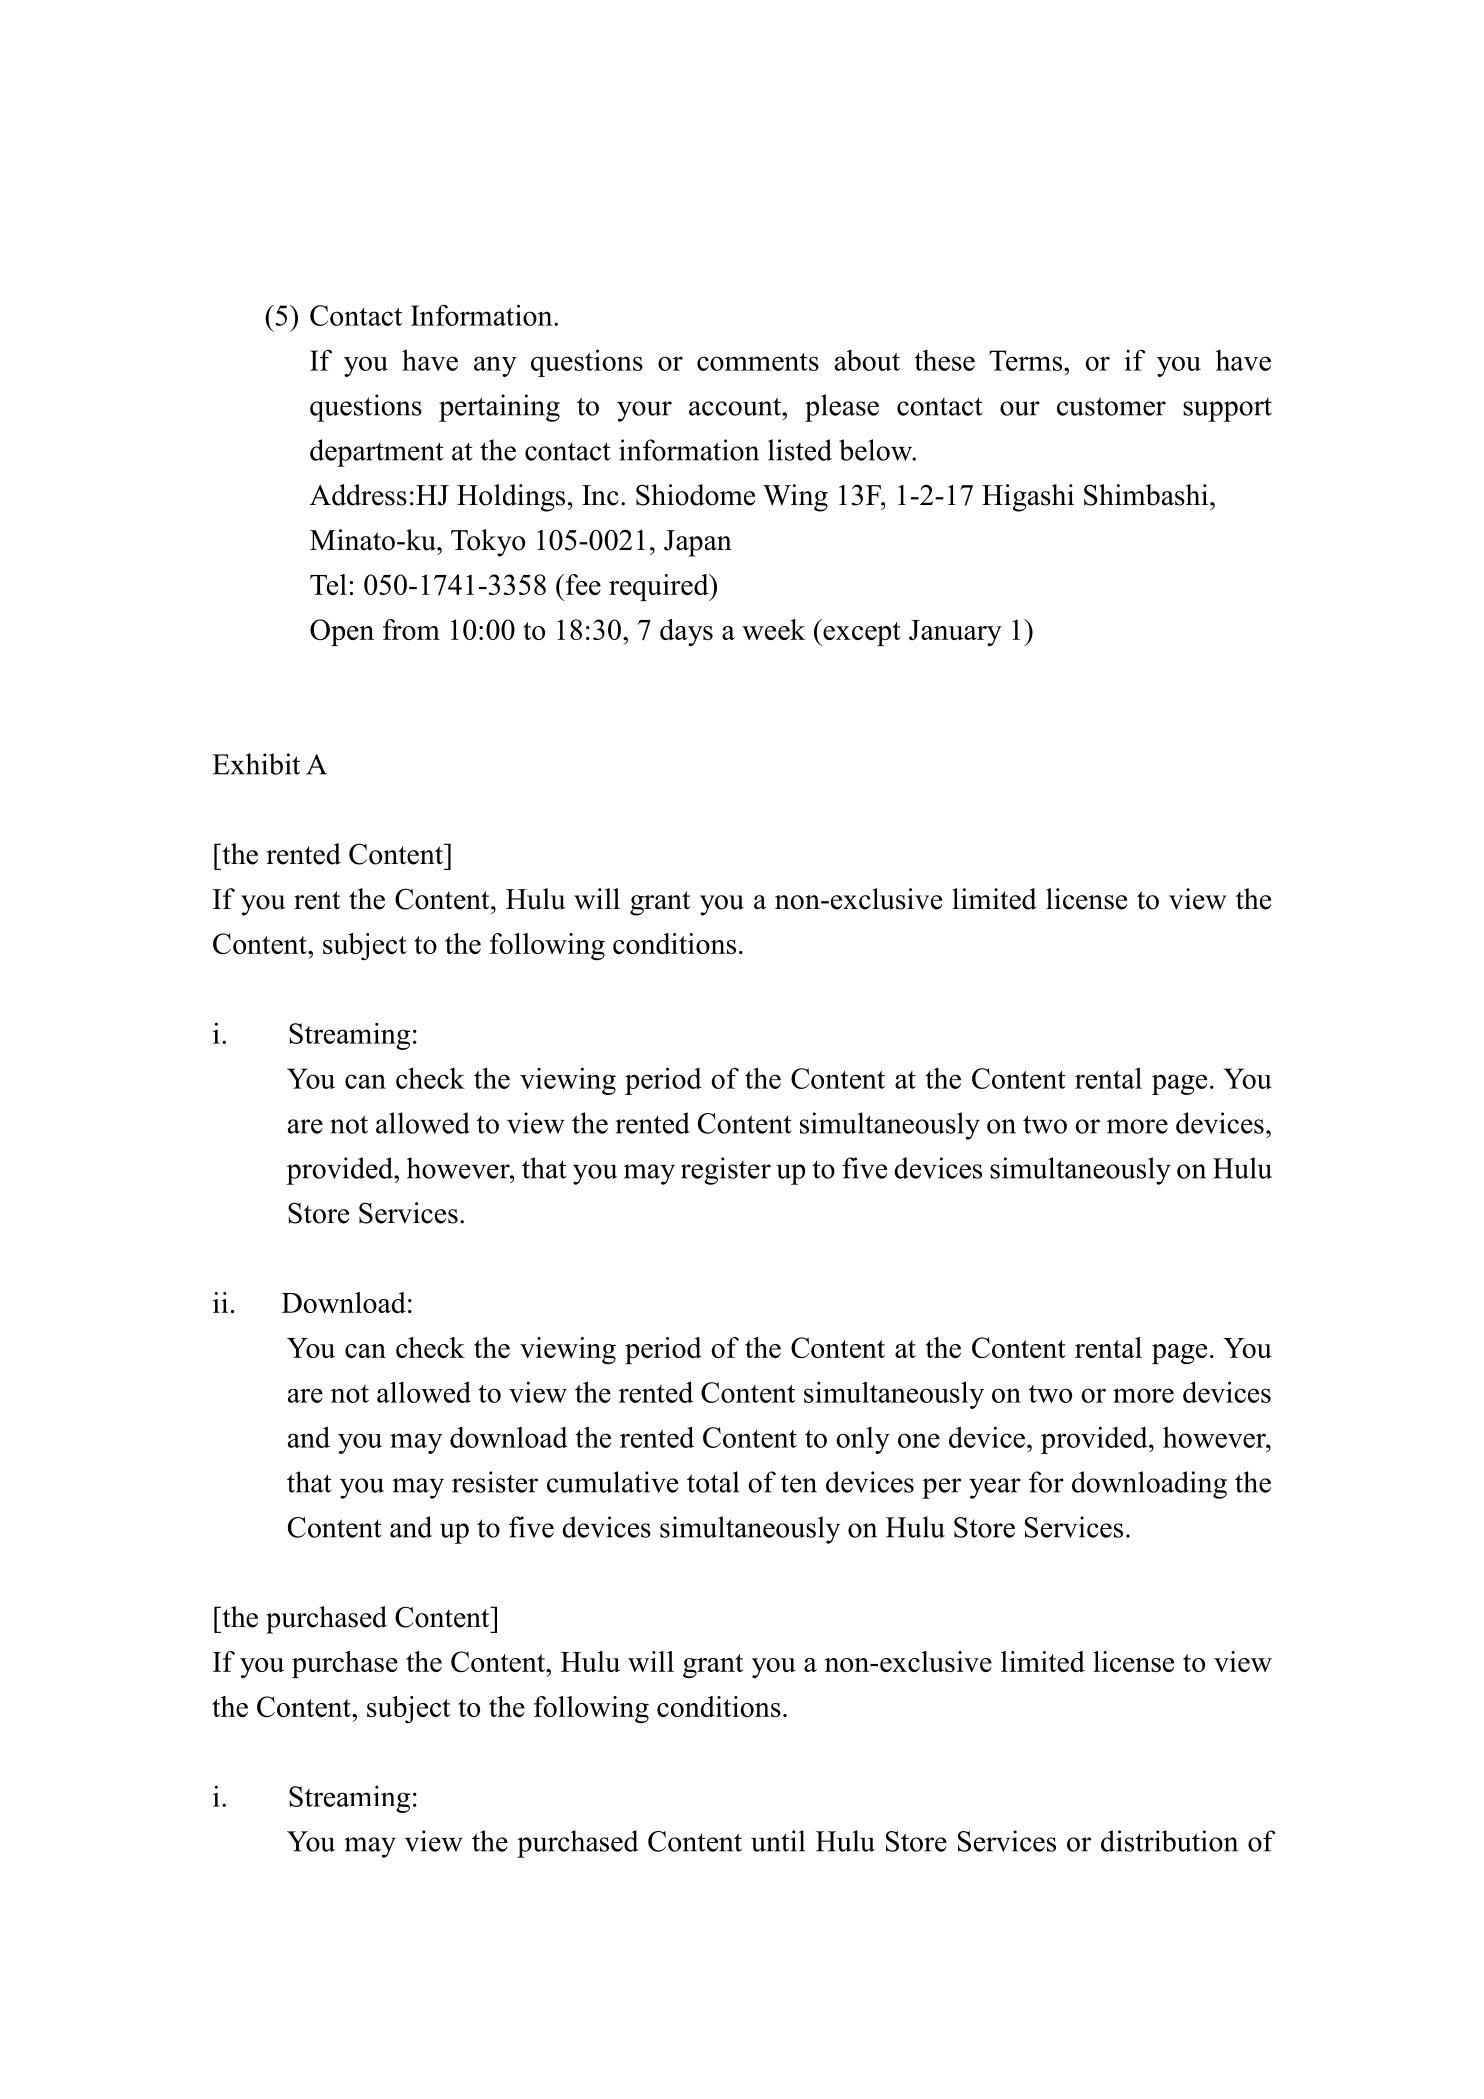 Image resolution: width=1484 pixels, height=2099 pixels. What do you see at coordinates (736, 406) in the screenshot?
I see `account` at bounding box center [736, 406].
